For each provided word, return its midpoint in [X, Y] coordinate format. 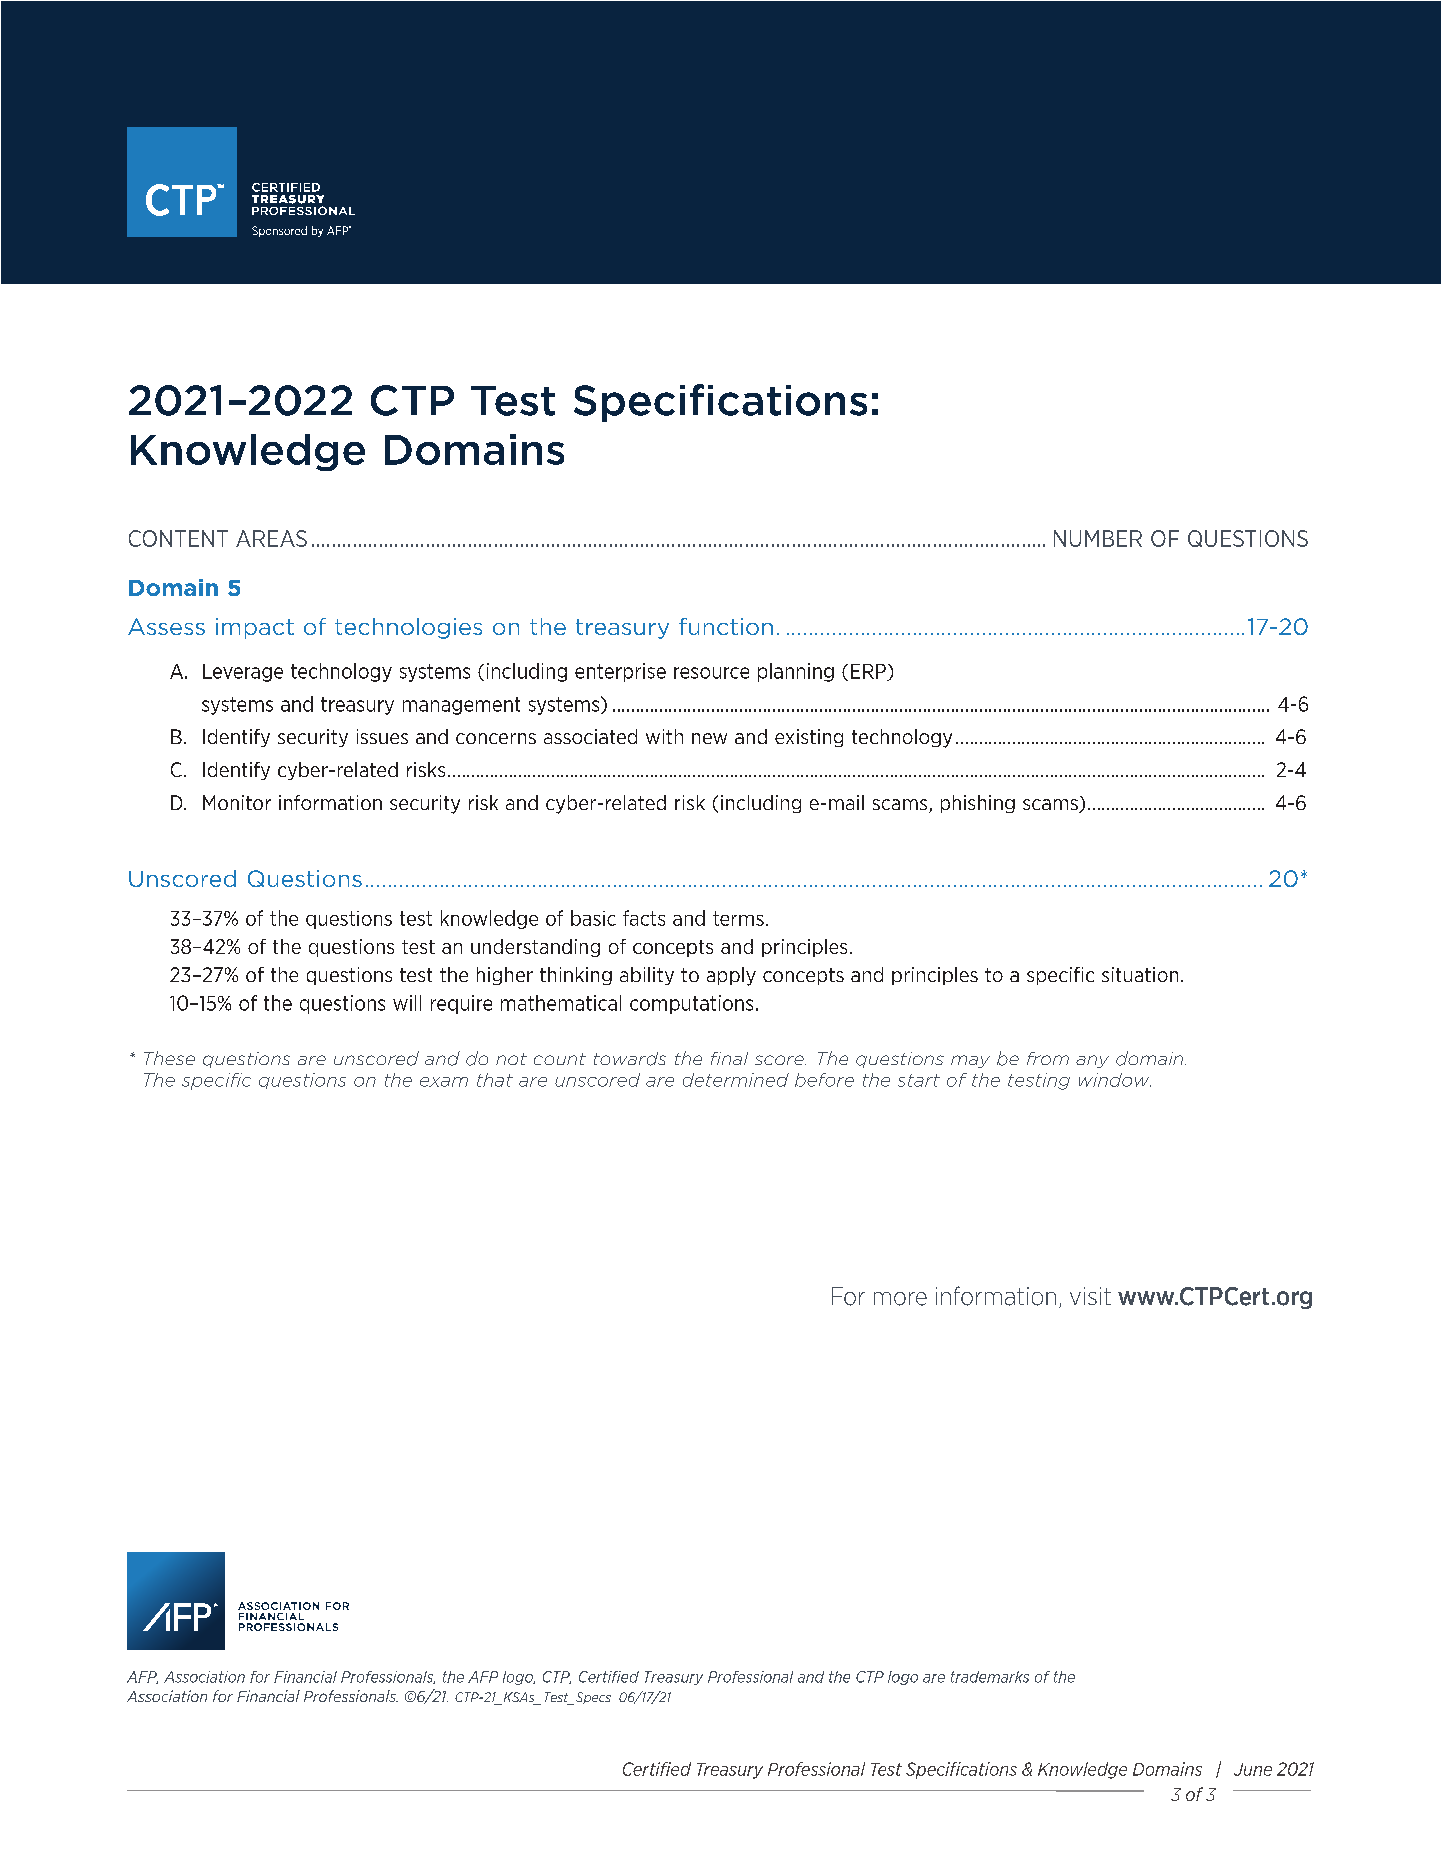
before [824, 1080]
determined [736, 1080]
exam [444, 1082]
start [919, 1080]
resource [711, 673]
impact [255, 628]
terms [738, 918]
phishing [978, 804]
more [900, 1299]
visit [1090, 1296]
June [1253, 1769]
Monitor [237, 802]
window [1115, 1080]
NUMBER [1098, 538]
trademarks [990, 1677]
